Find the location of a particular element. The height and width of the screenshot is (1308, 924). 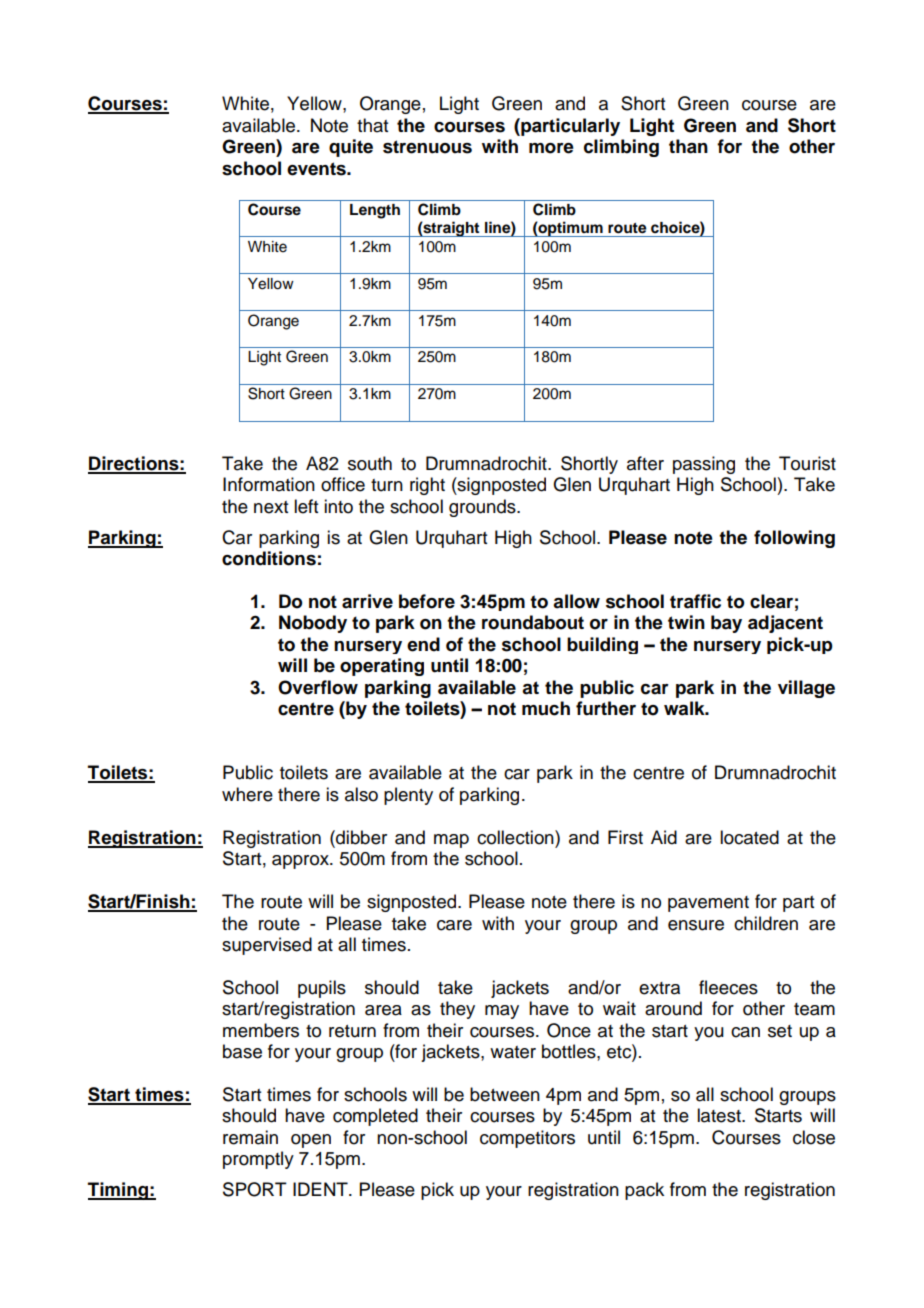

grounds is located at coordinates (483, 508).
